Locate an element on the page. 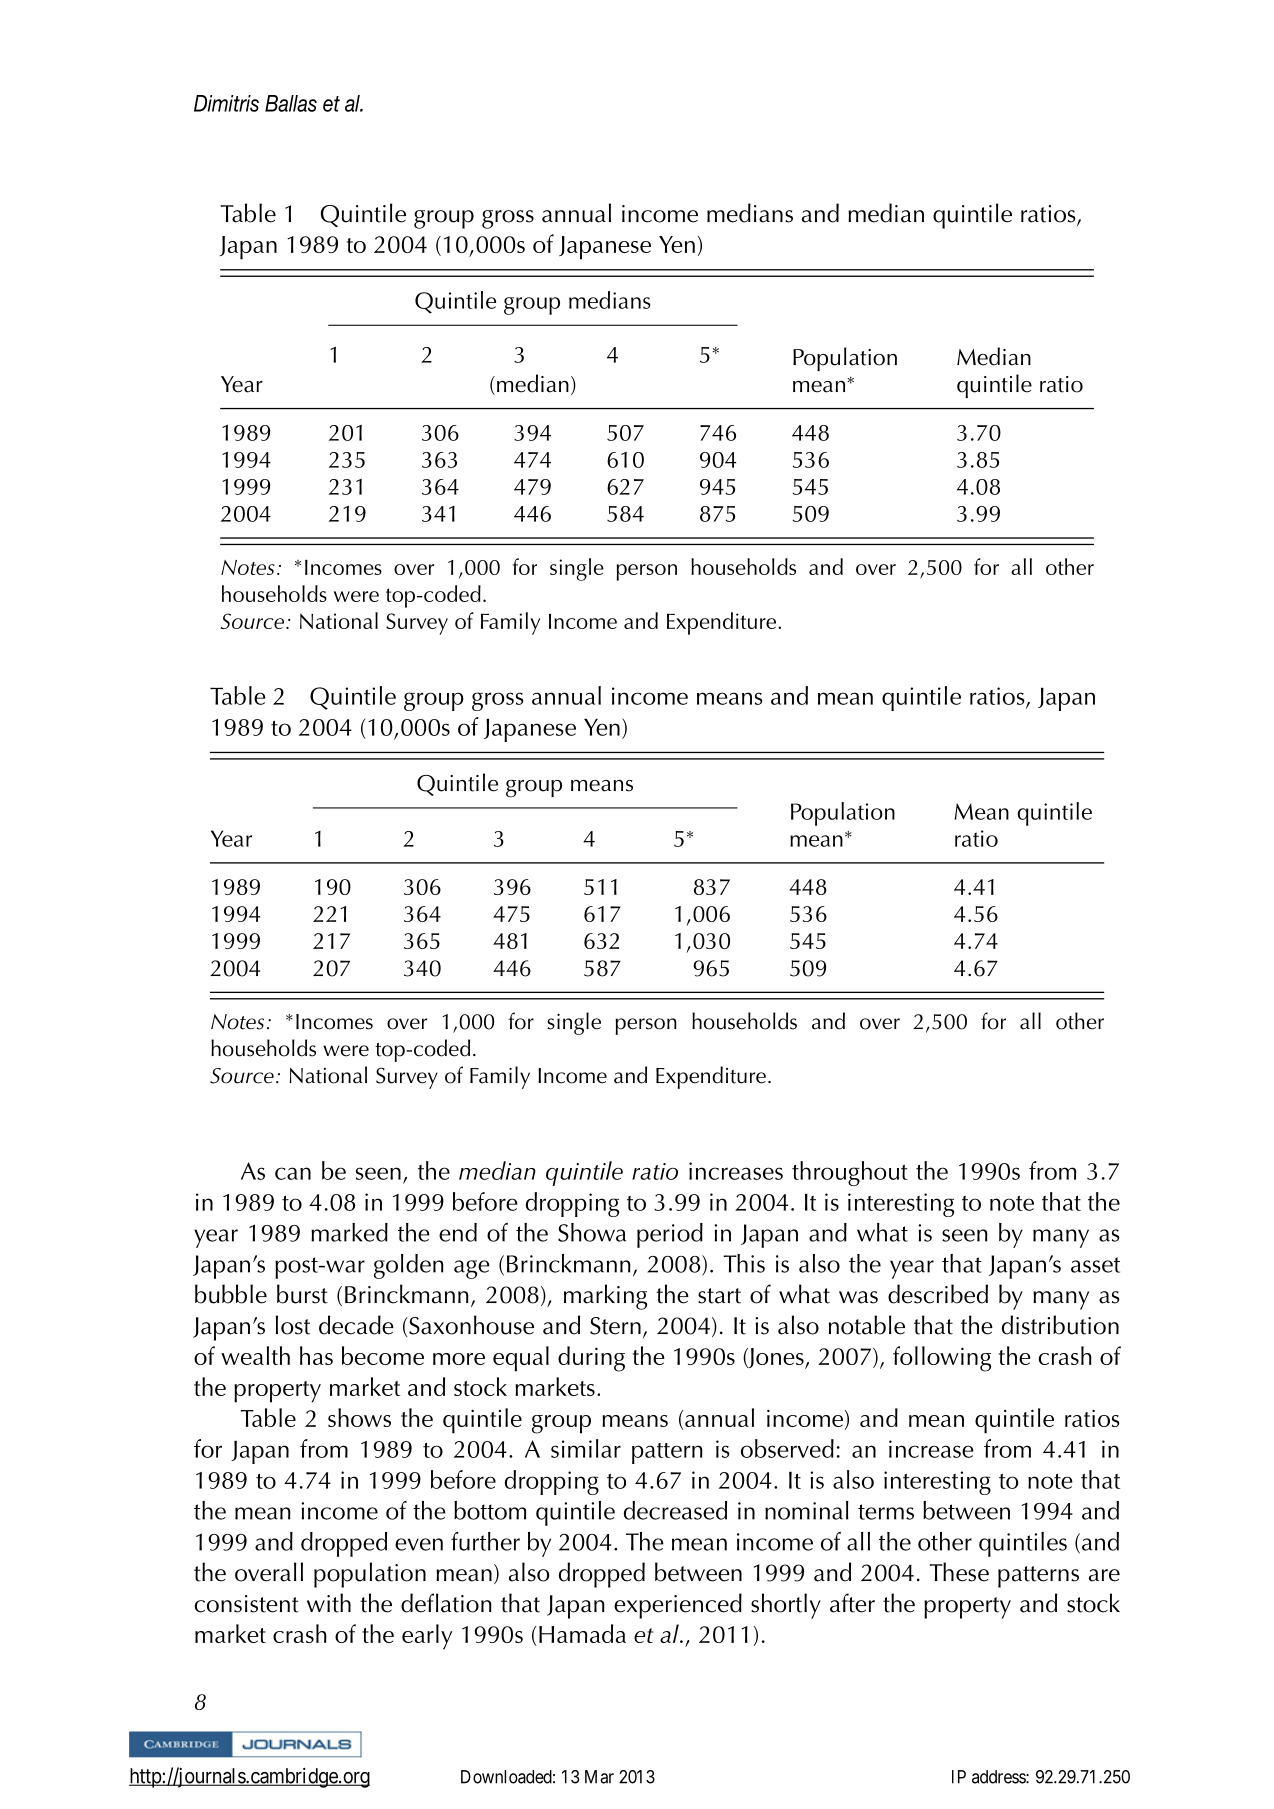 The image size is (1274, 1809). with is located at coordinates (329, 1603).
